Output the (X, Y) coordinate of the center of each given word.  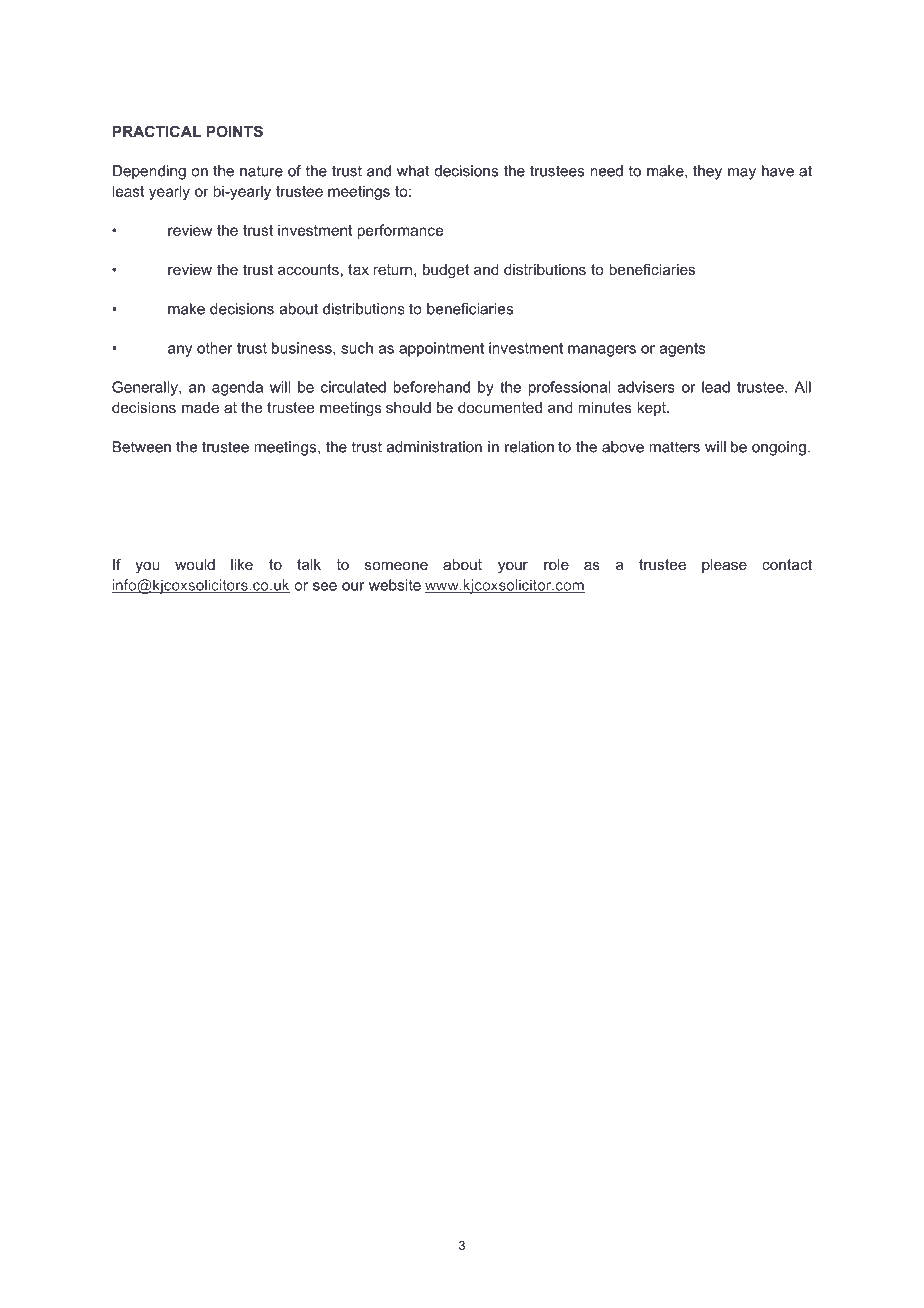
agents (682, 350)
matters (674, 447)
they (707, 172)
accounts (308, 269)
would (195, 564)
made (200, 407)
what (413, 171)
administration (434, 447)
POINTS (235, 131)
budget (446, 271)
